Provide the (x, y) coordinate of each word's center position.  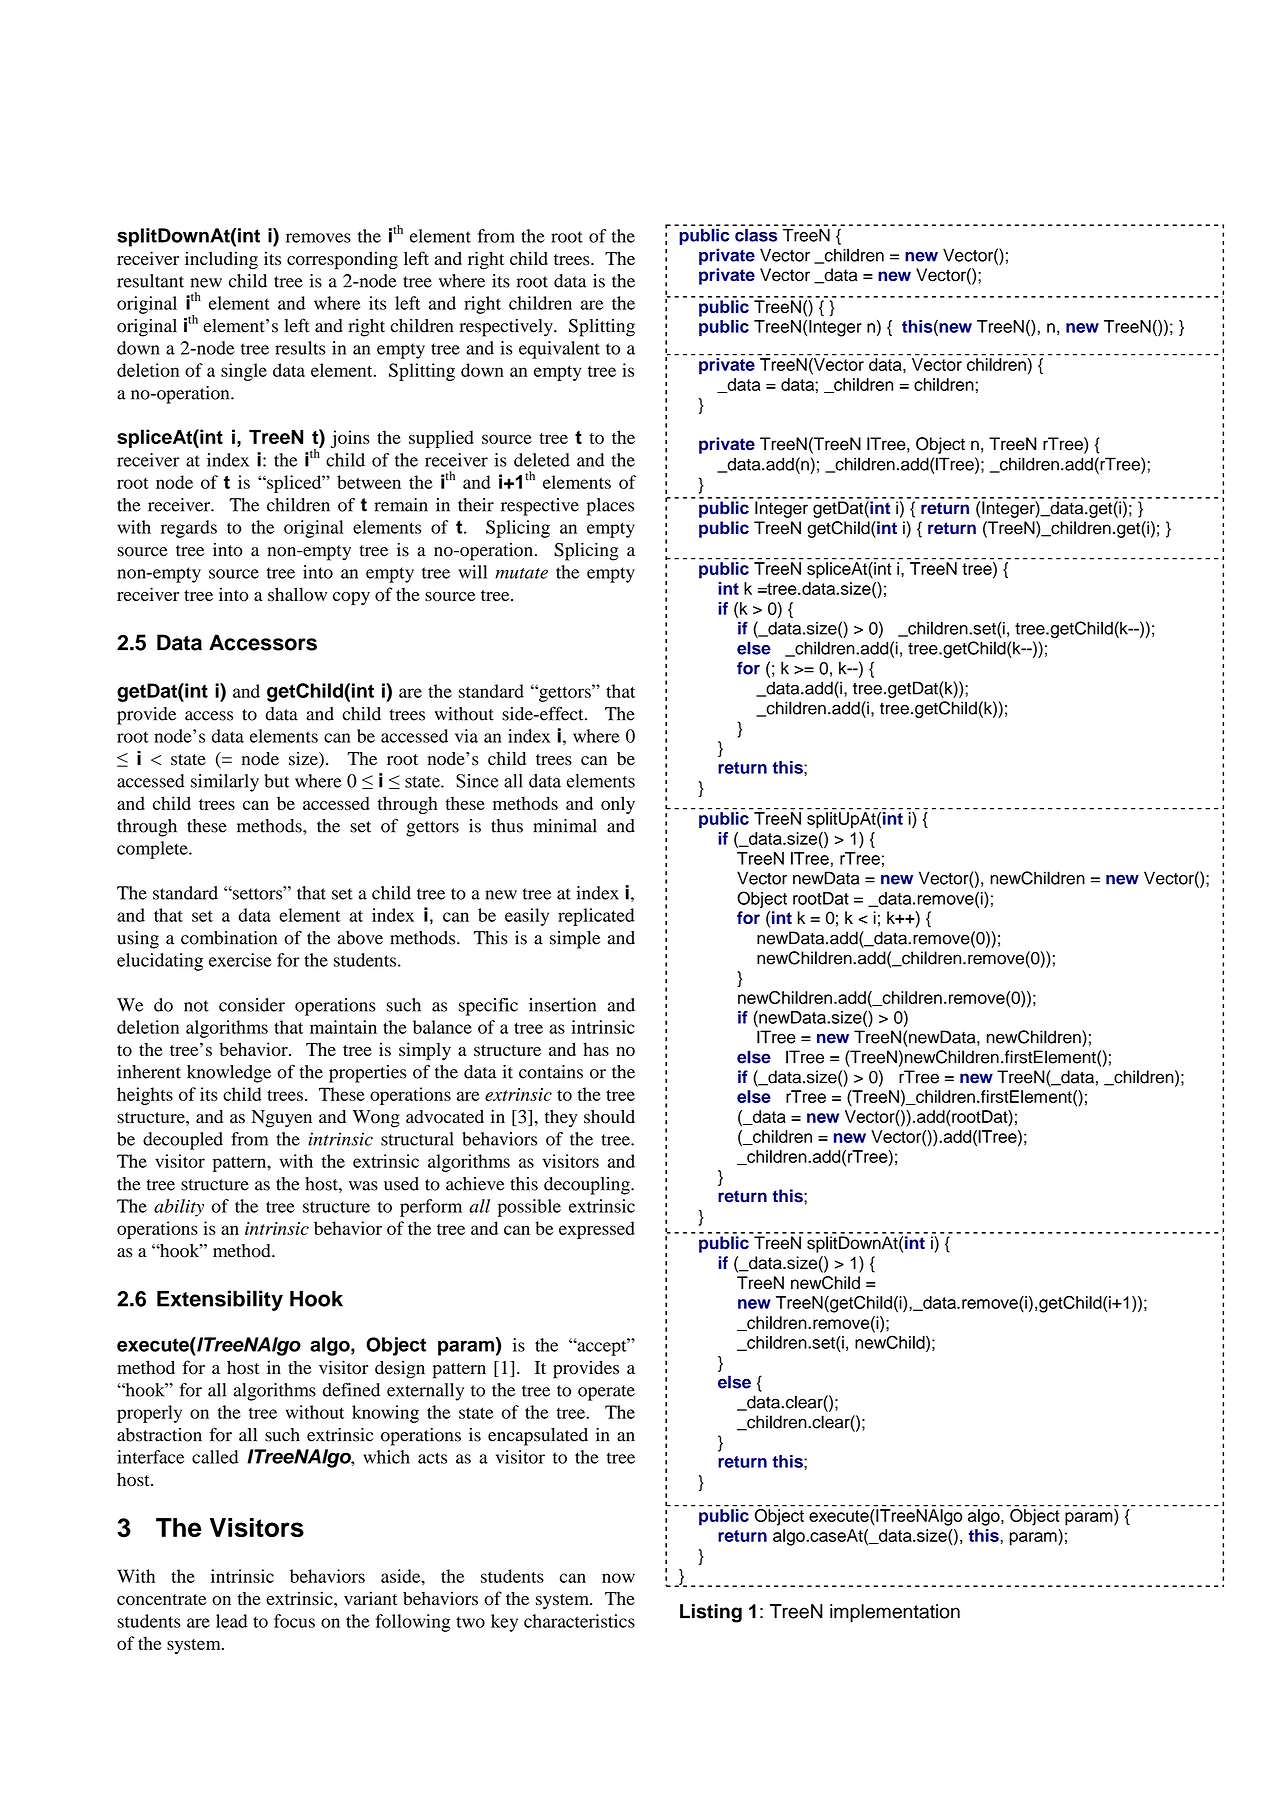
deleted (542, 460)
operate (606, 1393)
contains (551, 1072)
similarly (225, 783)
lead (232, 1621)
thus (507, 826)
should (609, 1117)
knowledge (229, 1074)
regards (189, 529)
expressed (597, 1230)
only (618, 805)
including (221, 260)
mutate (521, 573)
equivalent (559, 350)
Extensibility (220, 1300)
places (610, 507)
